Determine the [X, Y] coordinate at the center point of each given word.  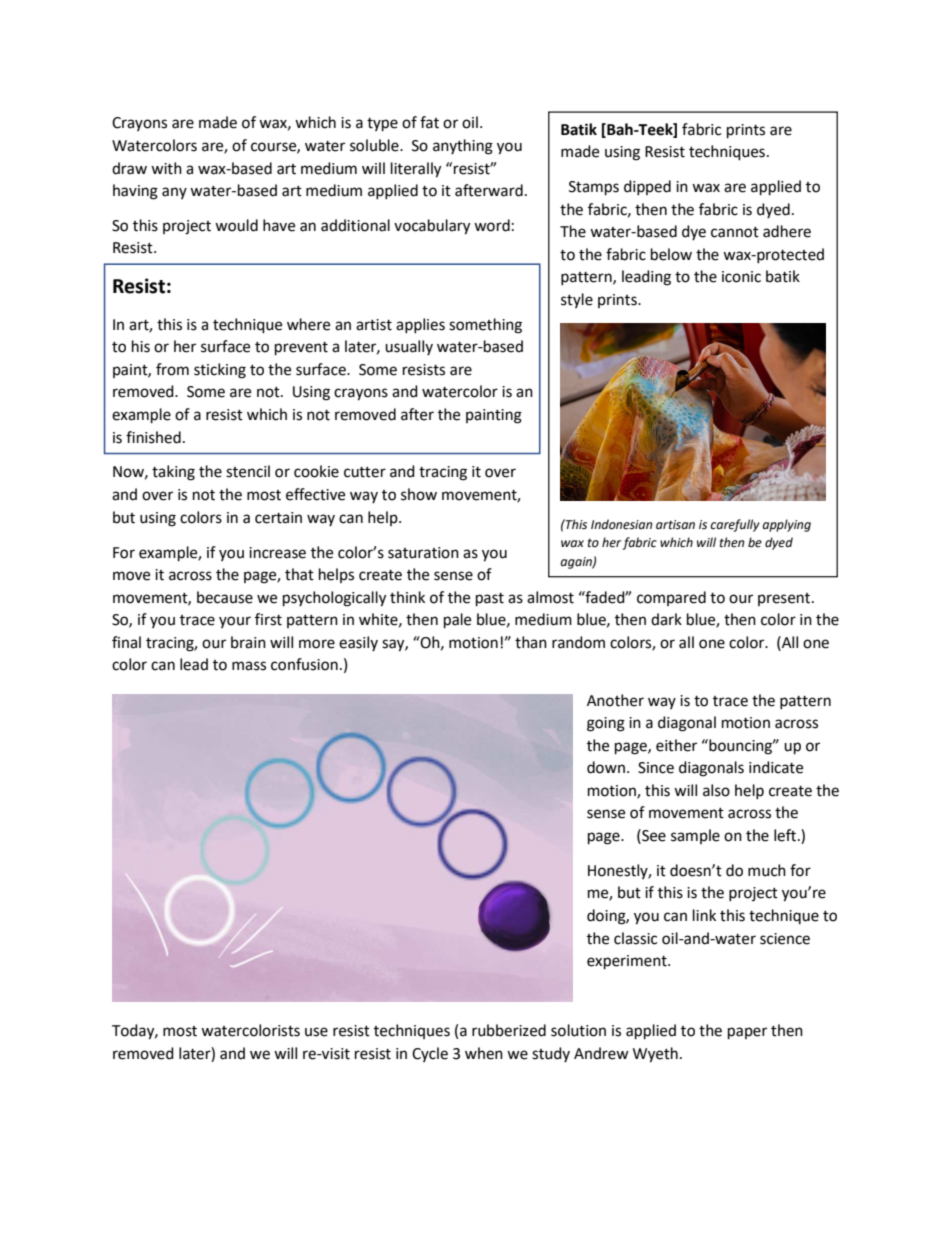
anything [463, 147]
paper [747, 1033]
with [166, 168]
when [484, 1053]
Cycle [430, 1054]
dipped [647, 187]
